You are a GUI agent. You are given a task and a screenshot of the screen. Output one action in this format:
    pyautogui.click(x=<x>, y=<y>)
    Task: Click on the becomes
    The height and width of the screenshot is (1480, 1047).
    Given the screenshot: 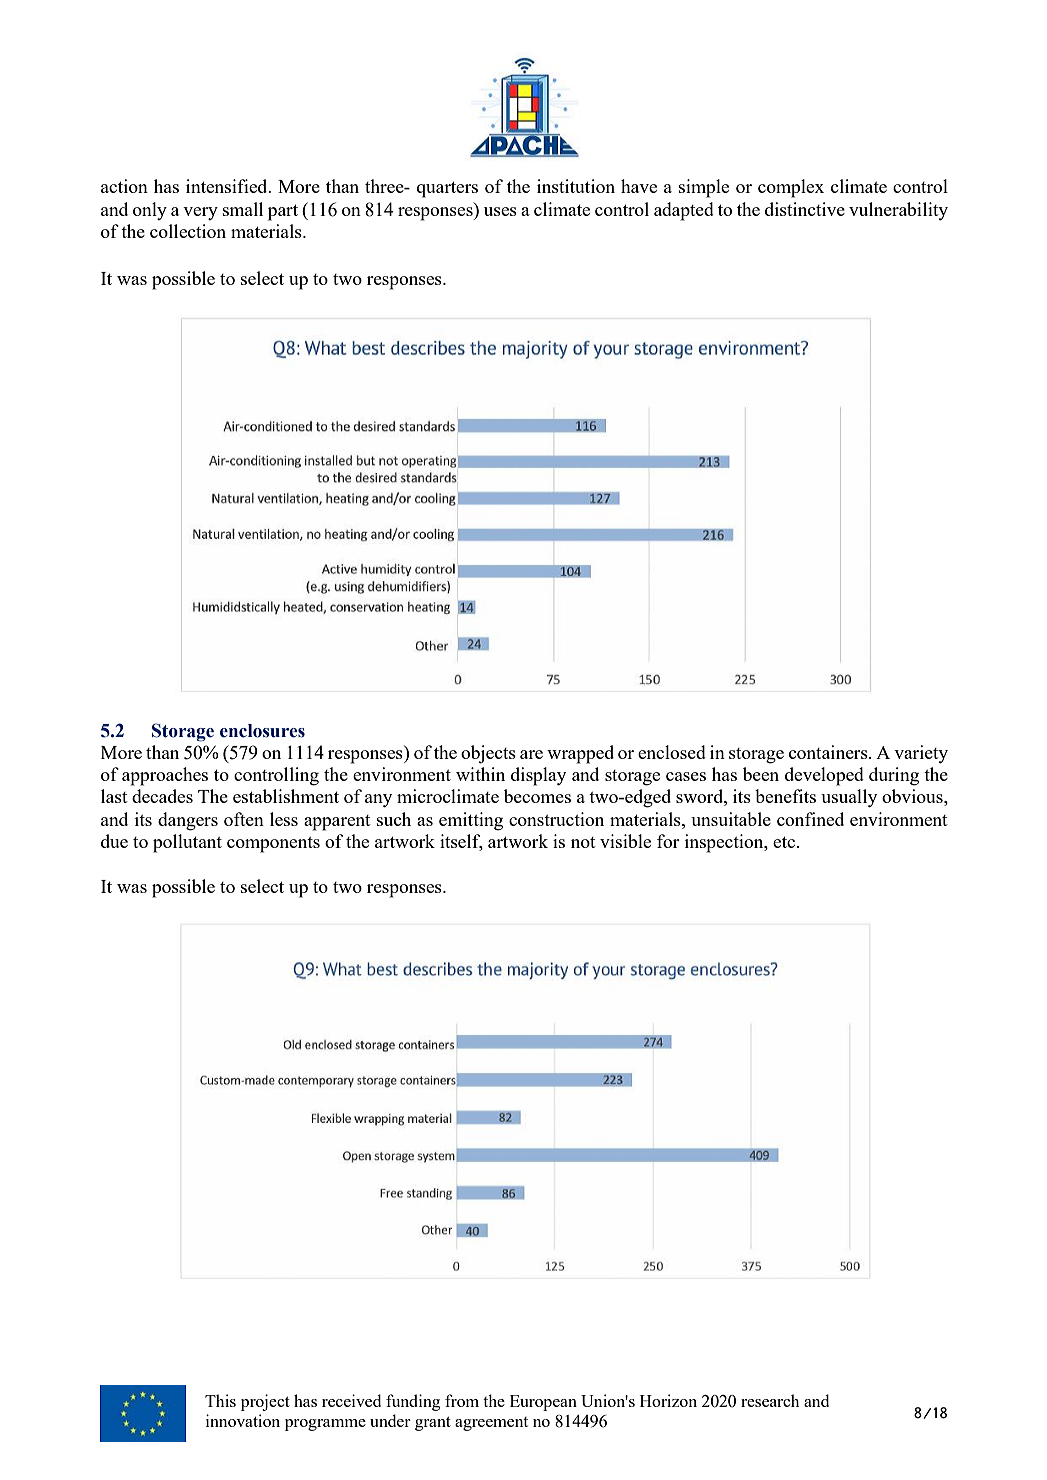 What is the action you would take?
    pyautogui.click(x=537, y=796)
